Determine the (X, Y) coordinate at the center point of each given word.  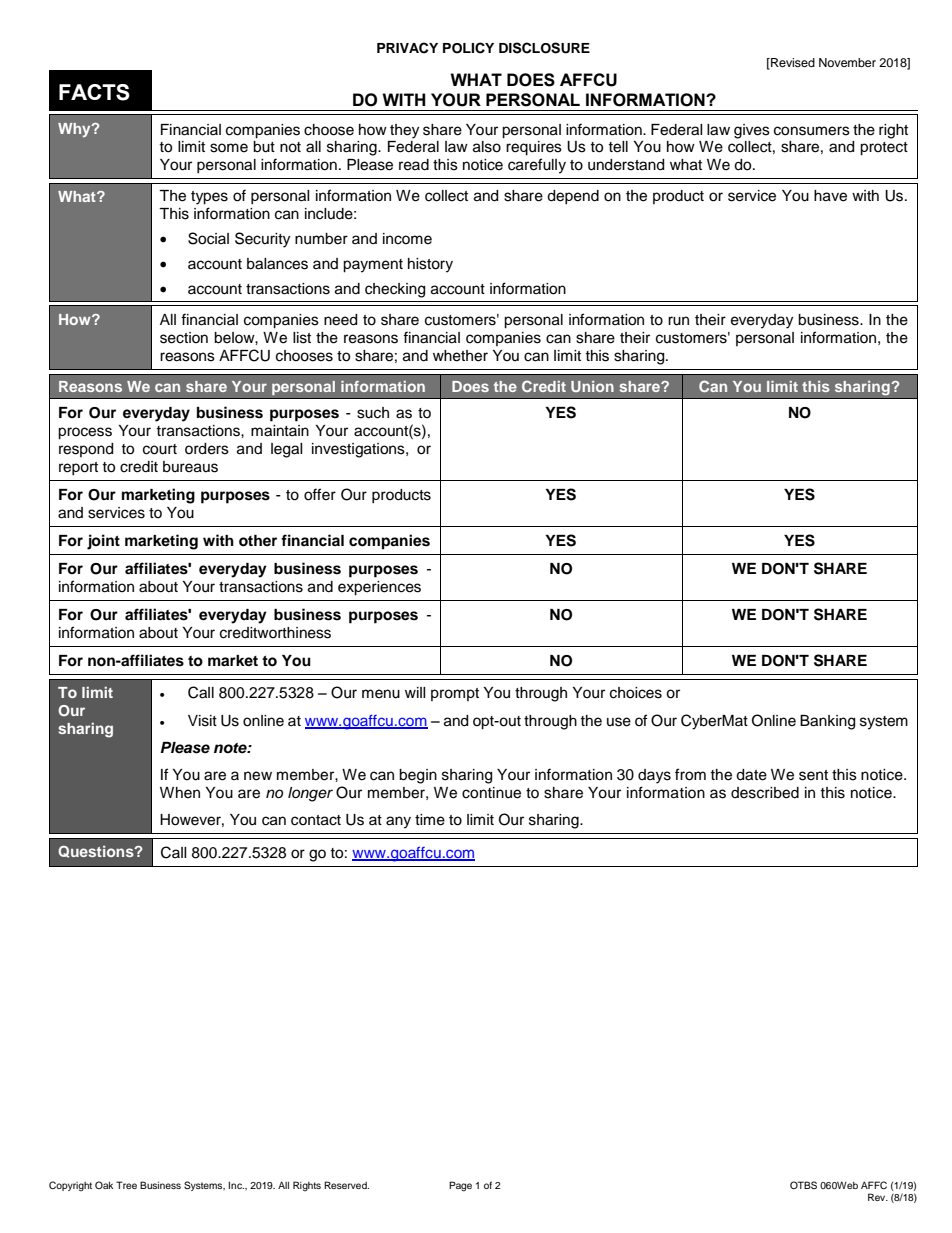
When (180, 793)
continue (491, 793)
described (765, 793)
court (160, 449)
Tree (126, 1185)
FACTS (94, 92)
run (678, 321)
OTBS (803, 1185)
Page (460, 1186)
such (373, 413)
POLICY (468, 48)
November (847, 62)
